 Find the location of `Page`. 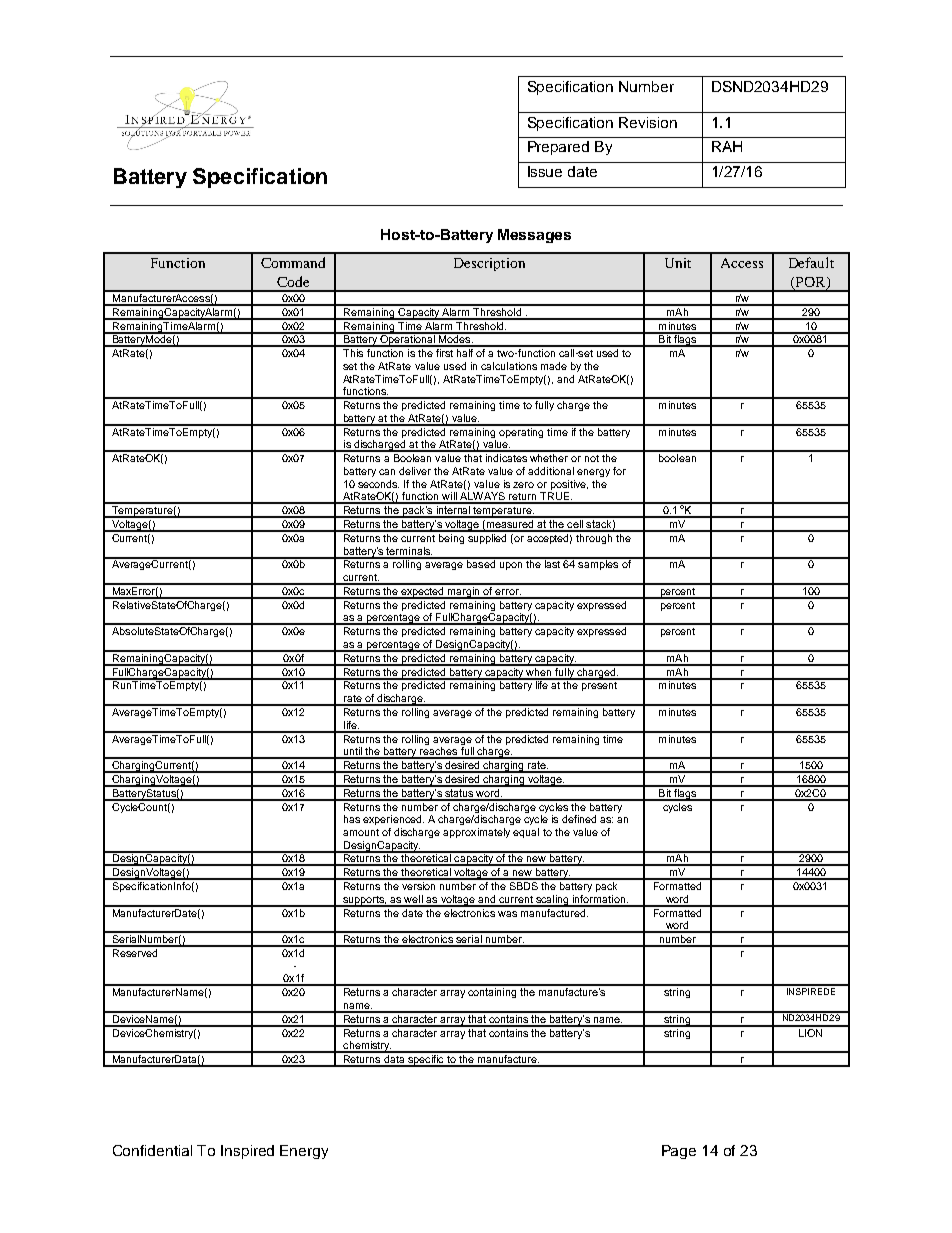

Page is located at coordinates (679, 1152).
